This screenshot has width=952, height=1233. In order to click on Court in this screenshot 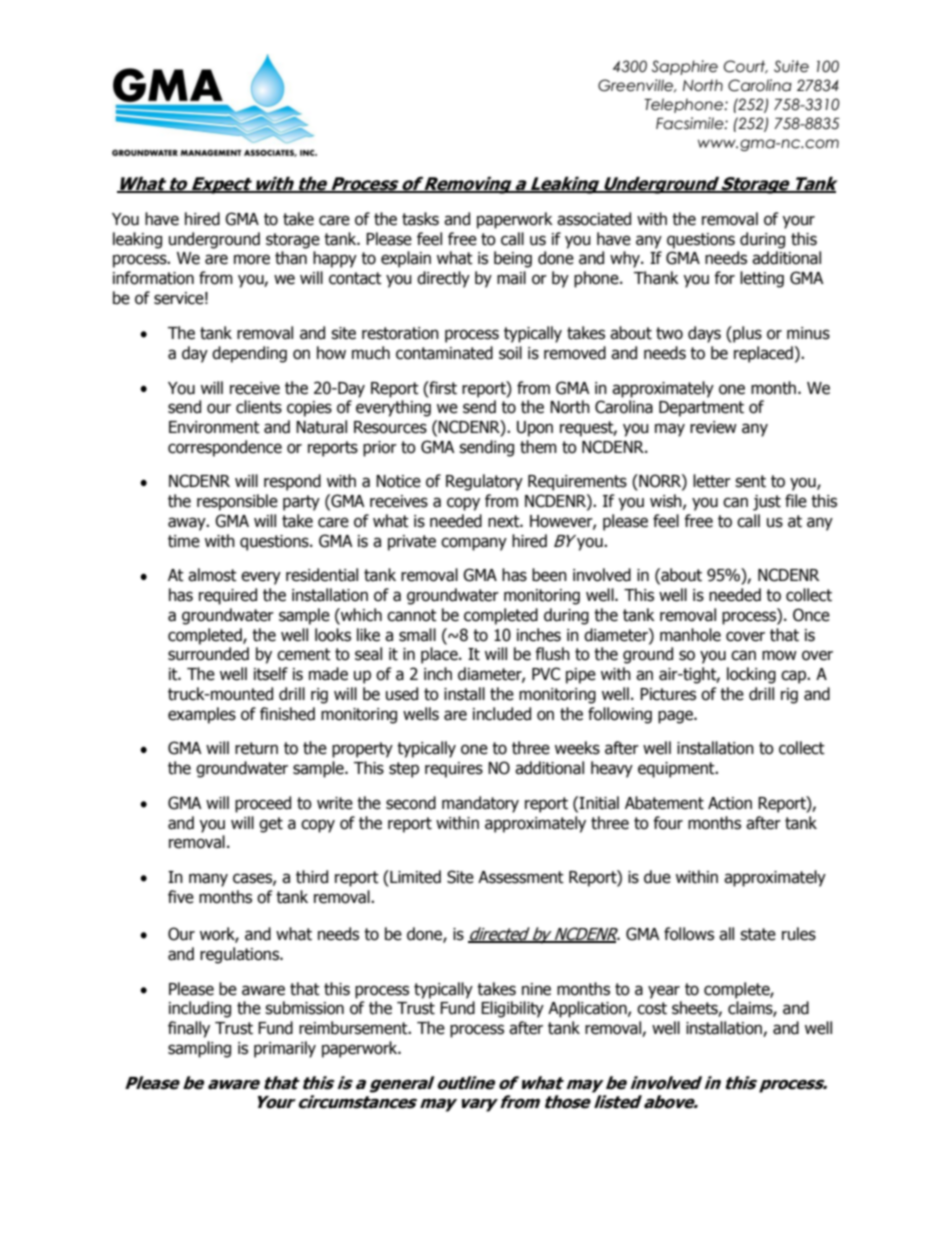, I will do `click(746, 67)`.
